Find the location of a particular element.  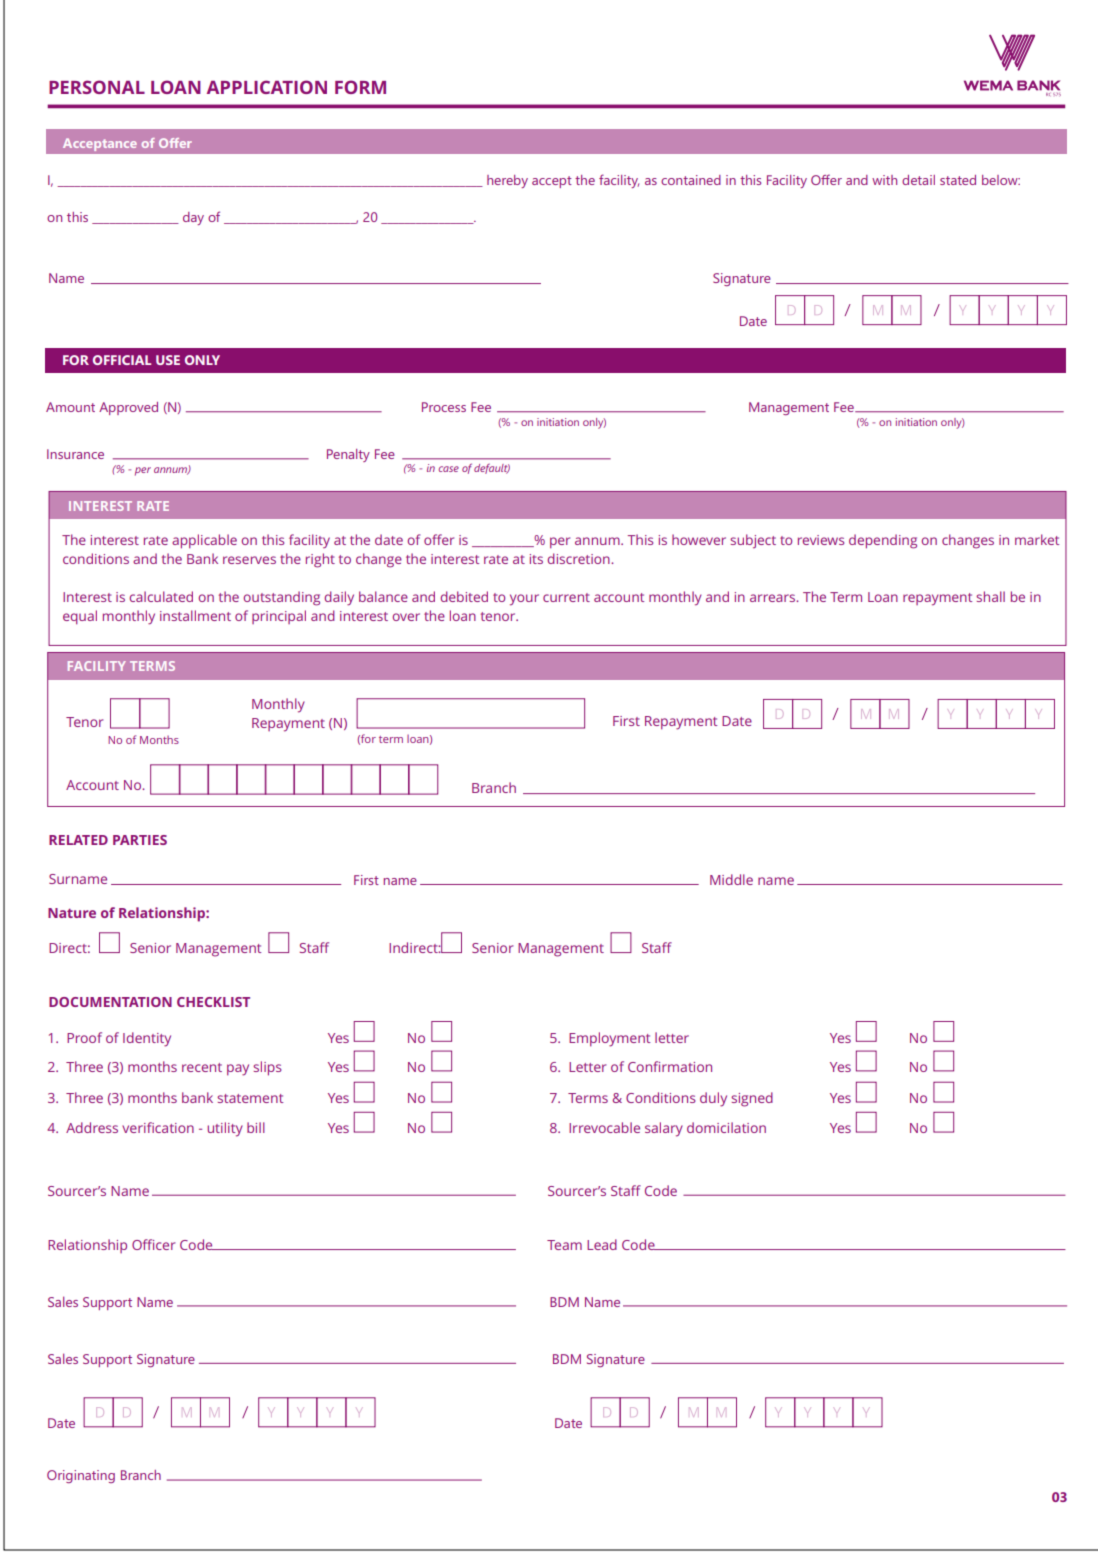

Team is located at coordinates (564, 1245).
